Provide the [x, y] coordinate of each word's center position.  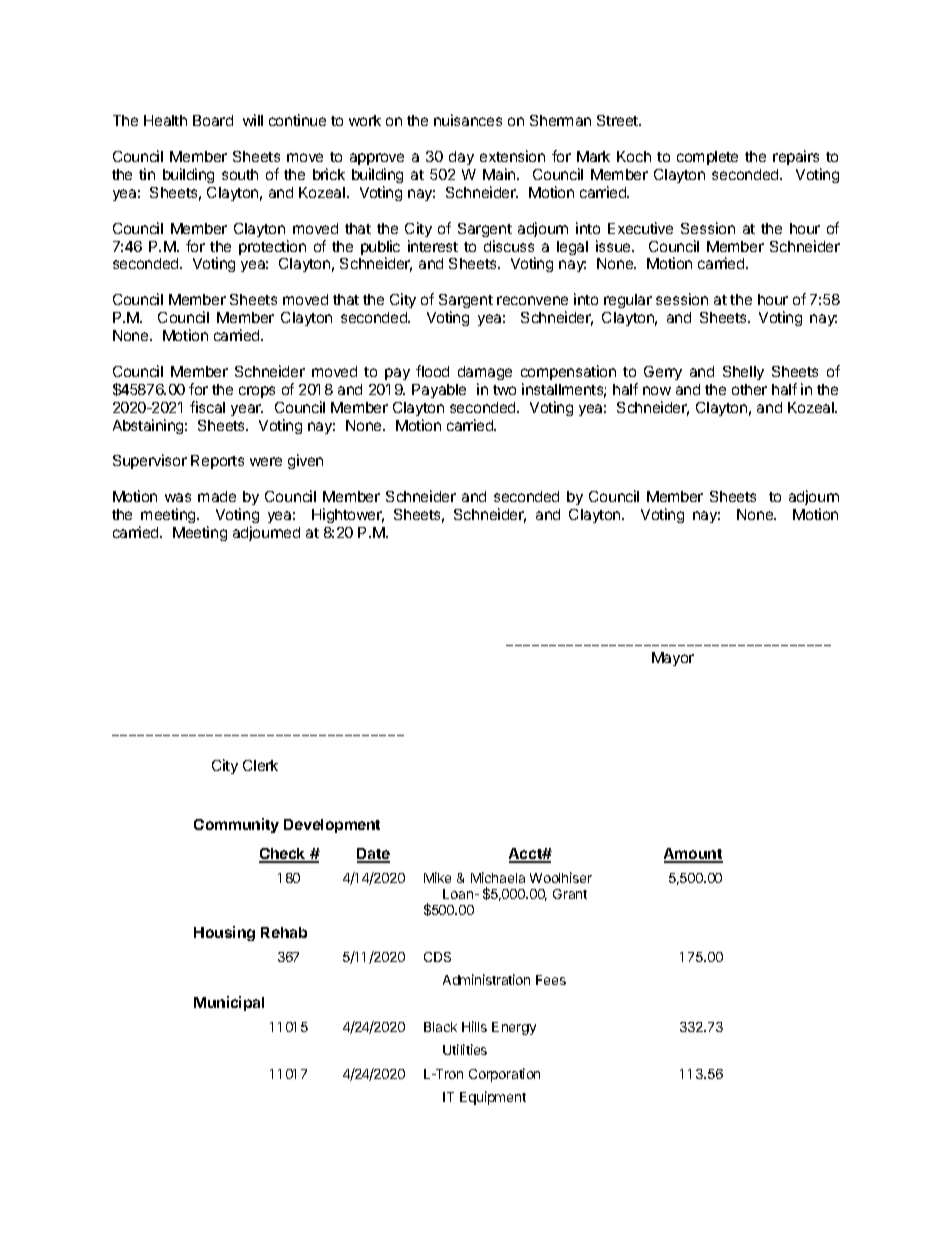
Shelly [743, 373]
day [461, 158]
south [240, 174]
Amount [693, 855]
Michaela [498, 877]
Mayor [673, 659]
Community [236, 825]
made [217, 496]
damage [485, 373]
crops [257, 392]
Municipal [229, 1003]
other [749, 389]
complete [707, 158]
